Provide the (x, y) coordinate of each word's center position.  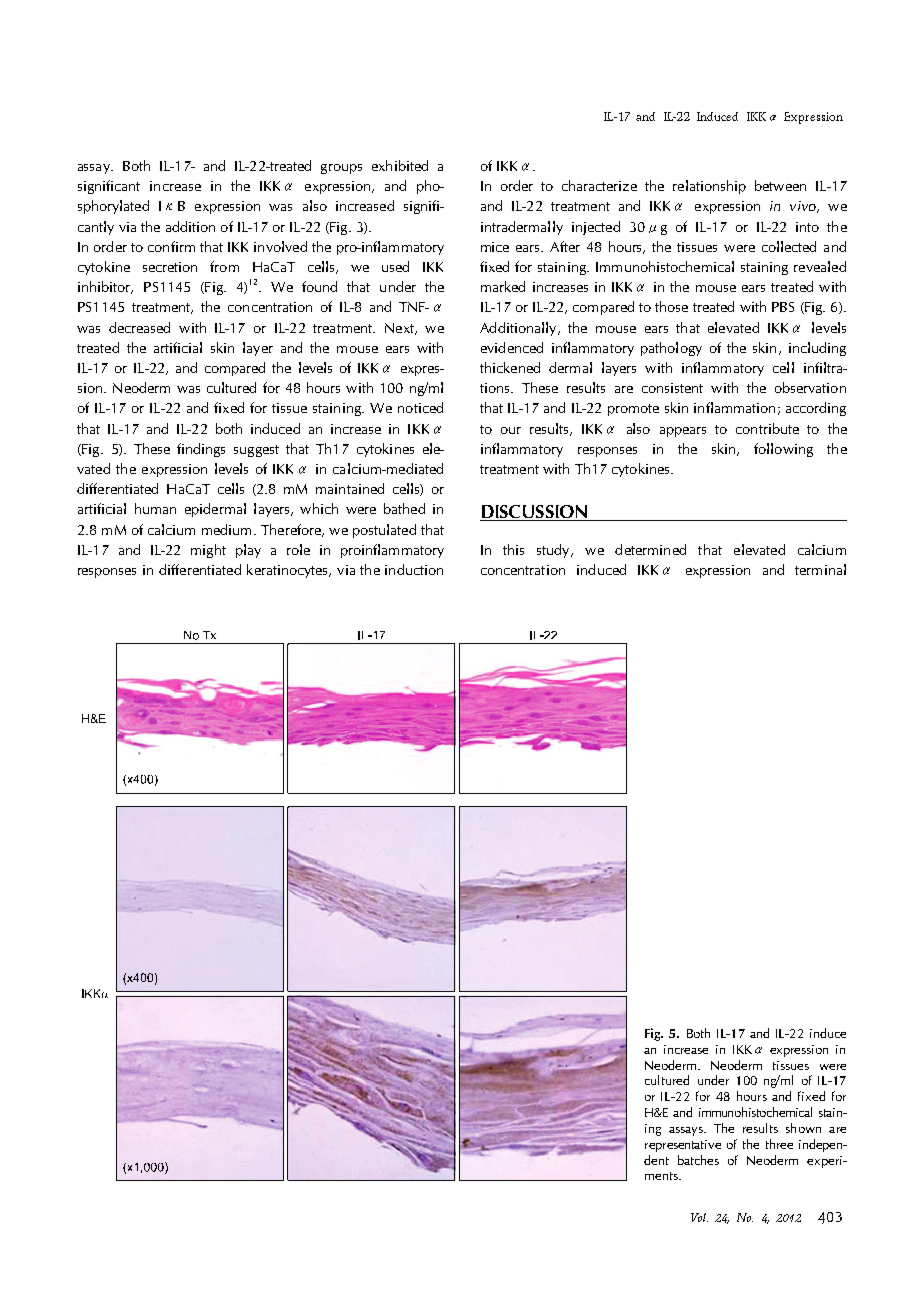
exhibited (400, 165)
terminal (820, 569)
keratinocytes (289, 571)
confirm (171, 246)
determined (650, 549)
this (513, 549)
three (779, 1144)
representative (683, 1146)
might (208, 551)
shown (803, 1128)
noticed (420, 407)
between (780, 185)
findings (201, 450)
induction (414, 569)
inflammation (734, 407)
